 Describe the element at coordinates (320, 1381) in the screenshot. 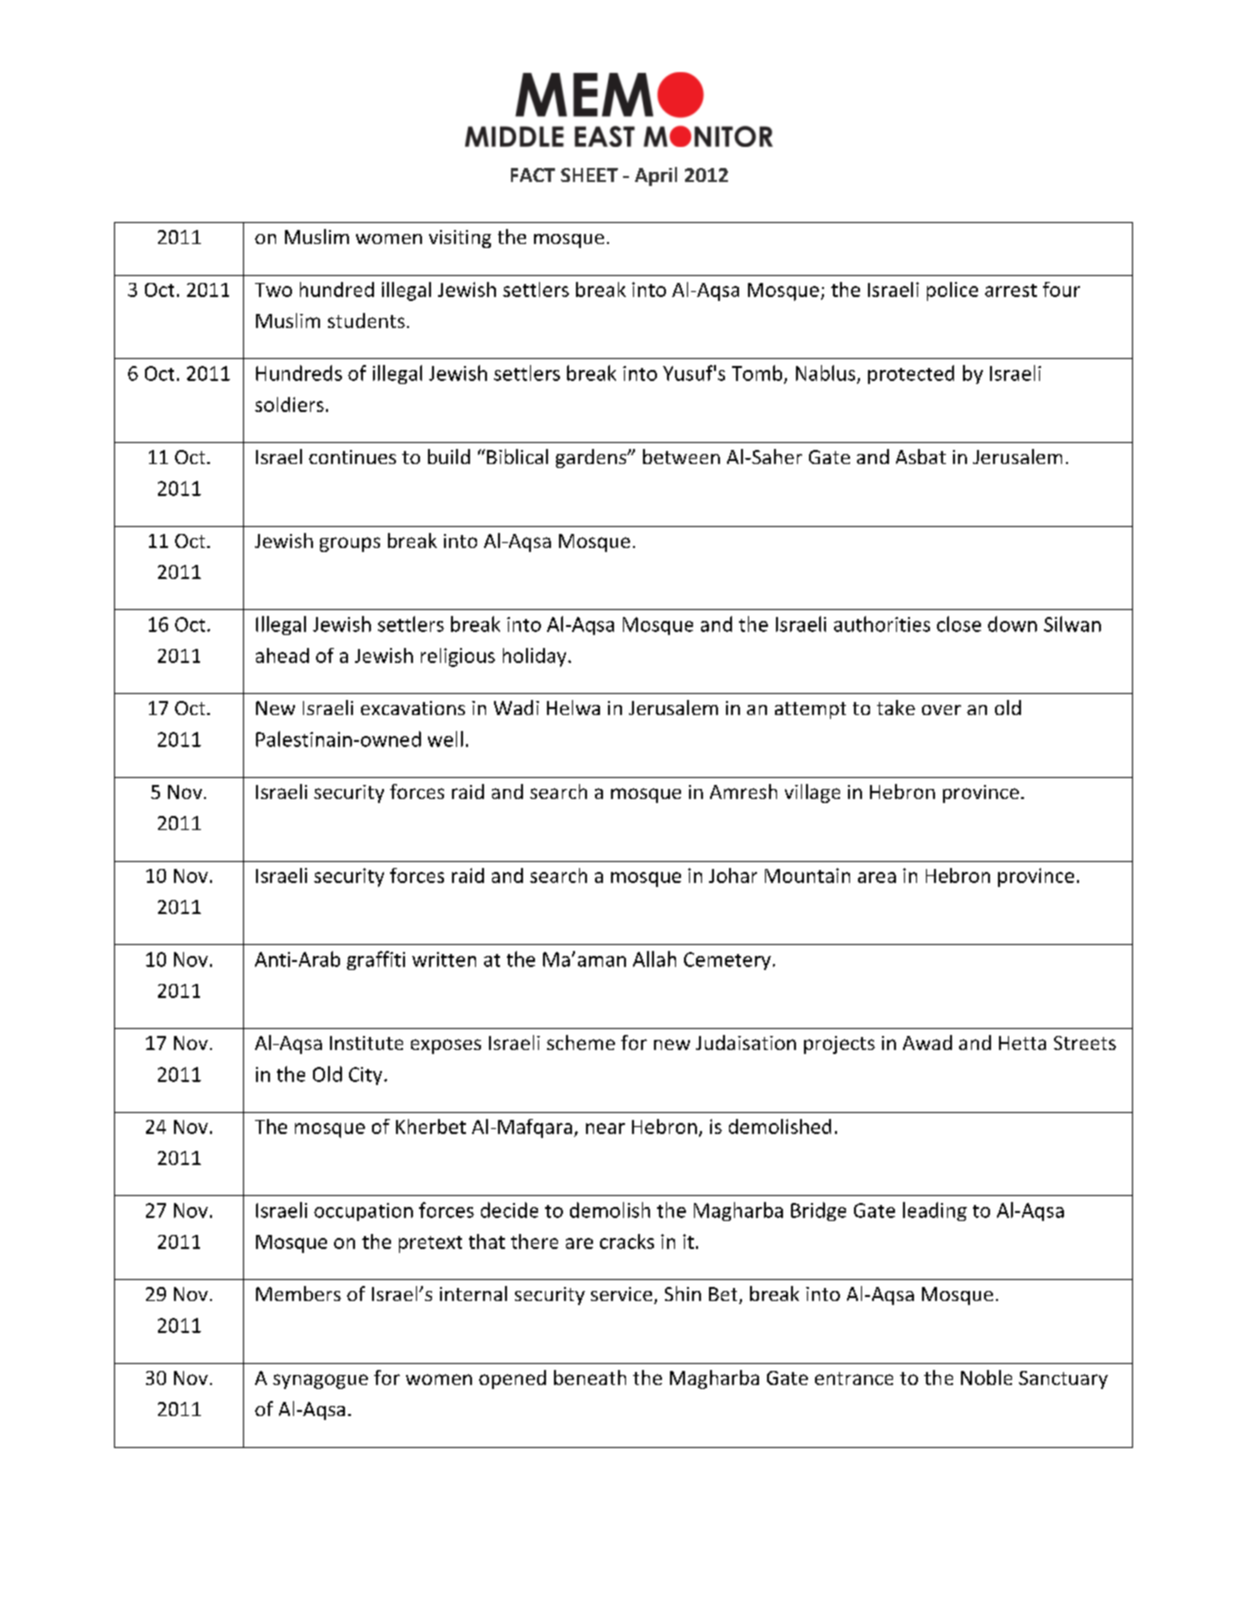

I see `synagogue` at that location.
